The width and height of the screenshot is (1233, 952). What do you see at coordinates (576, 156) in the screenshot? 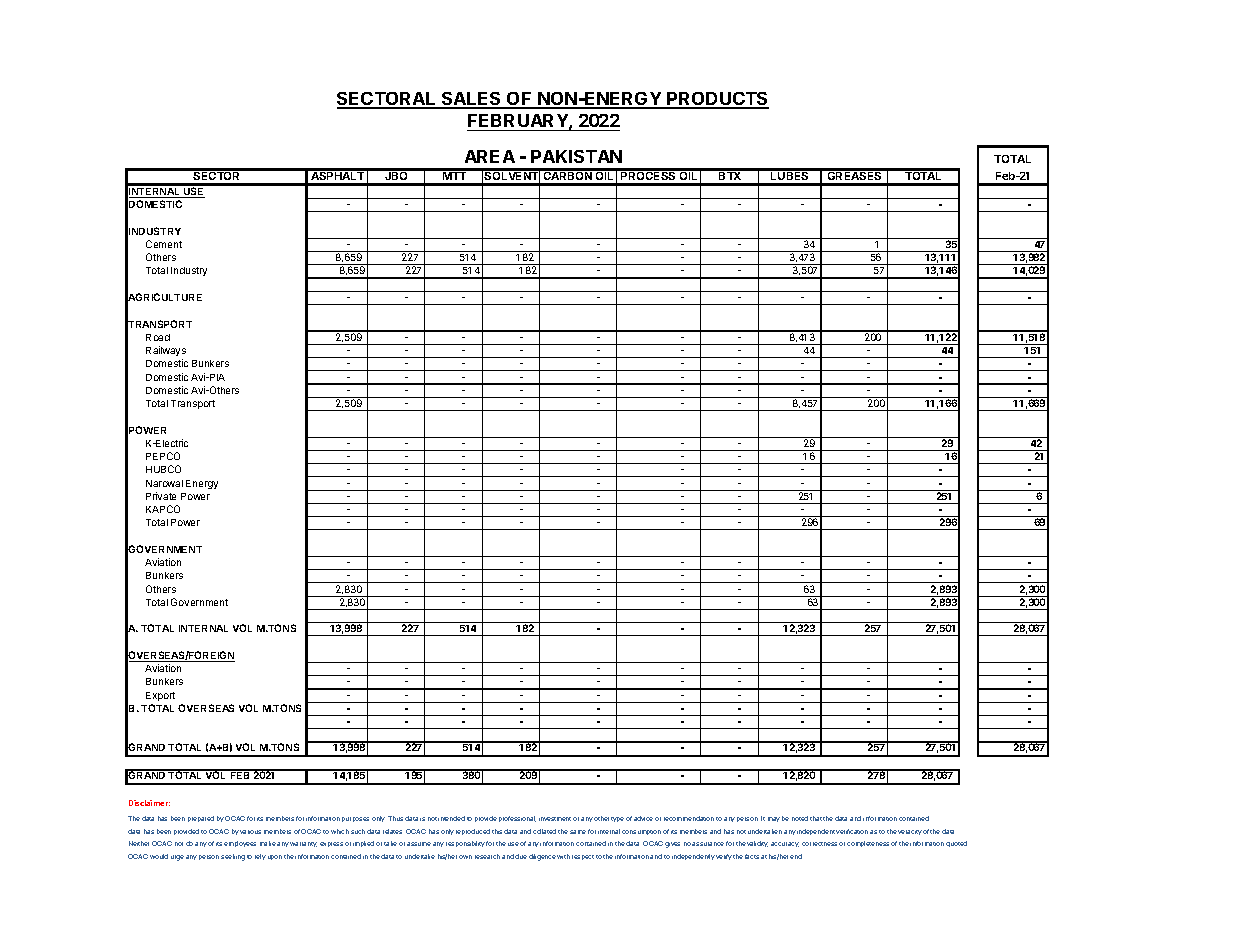
I see `PAKISTAN` at bounding box center [576, 156].
